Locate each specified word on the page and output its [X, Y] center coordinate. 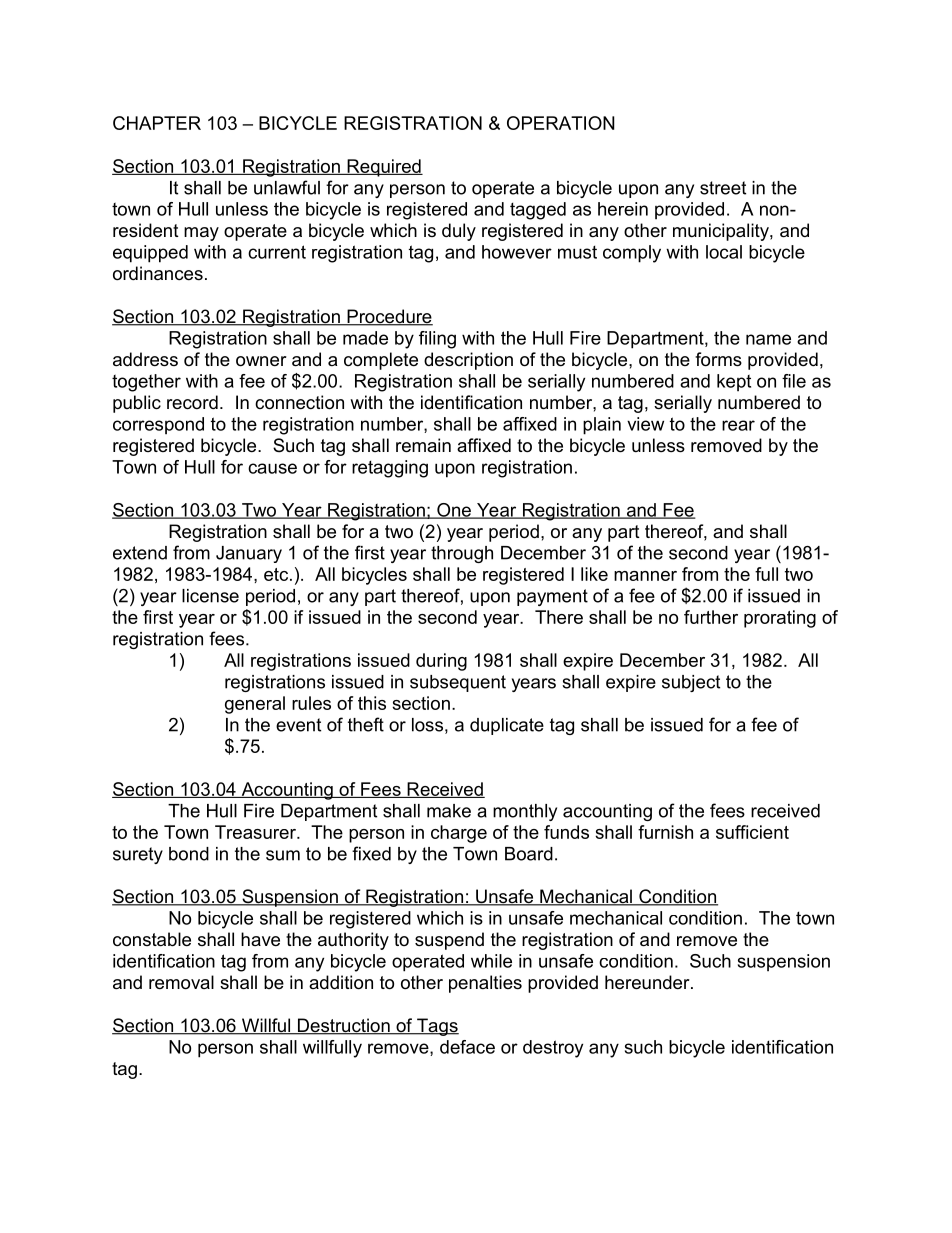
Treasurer [256, 832]
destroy [553, 1049]
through [462, 554]
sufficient [752, 832]
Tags [437, 1027]
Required [384, 168]
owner [261, 361]
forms [718, 359]
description [468, 361]
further [711, 617]
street [723, 188]
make [449, 811]
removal [181, 982]
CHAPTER [157, 123]
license [210, 596]
